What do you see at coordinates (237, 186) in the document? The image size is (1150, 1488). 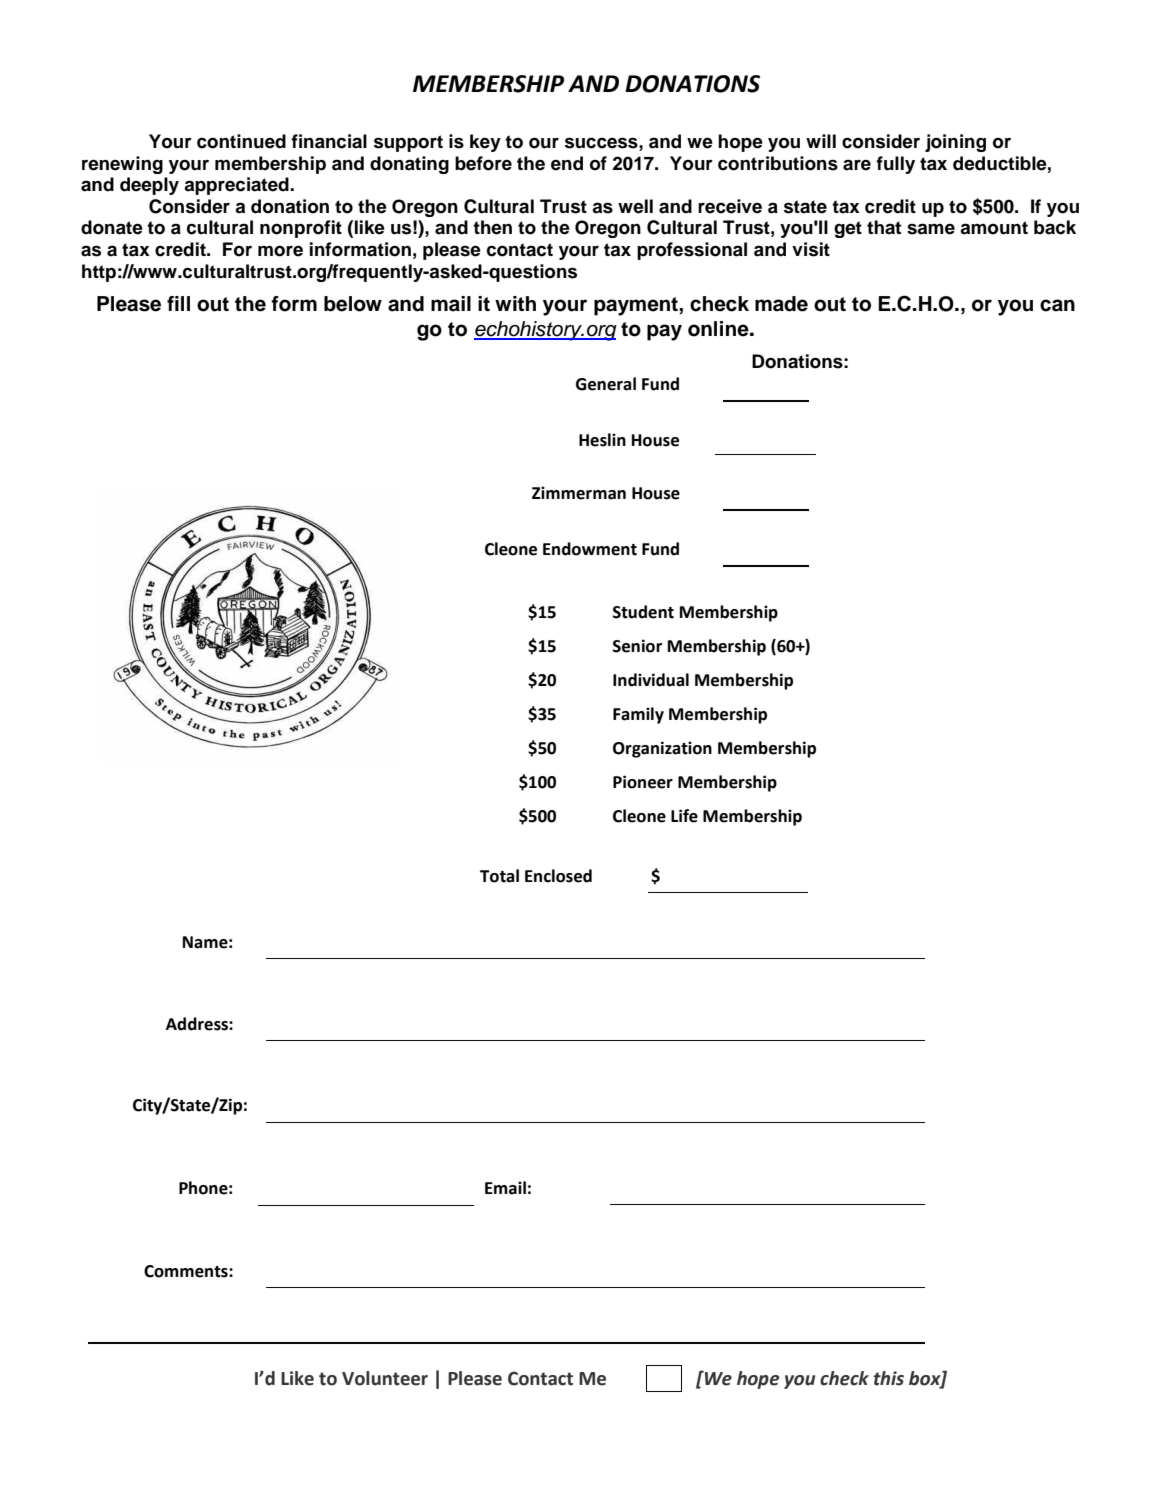 I see `appreciated` at bounding box center [237, 186].
